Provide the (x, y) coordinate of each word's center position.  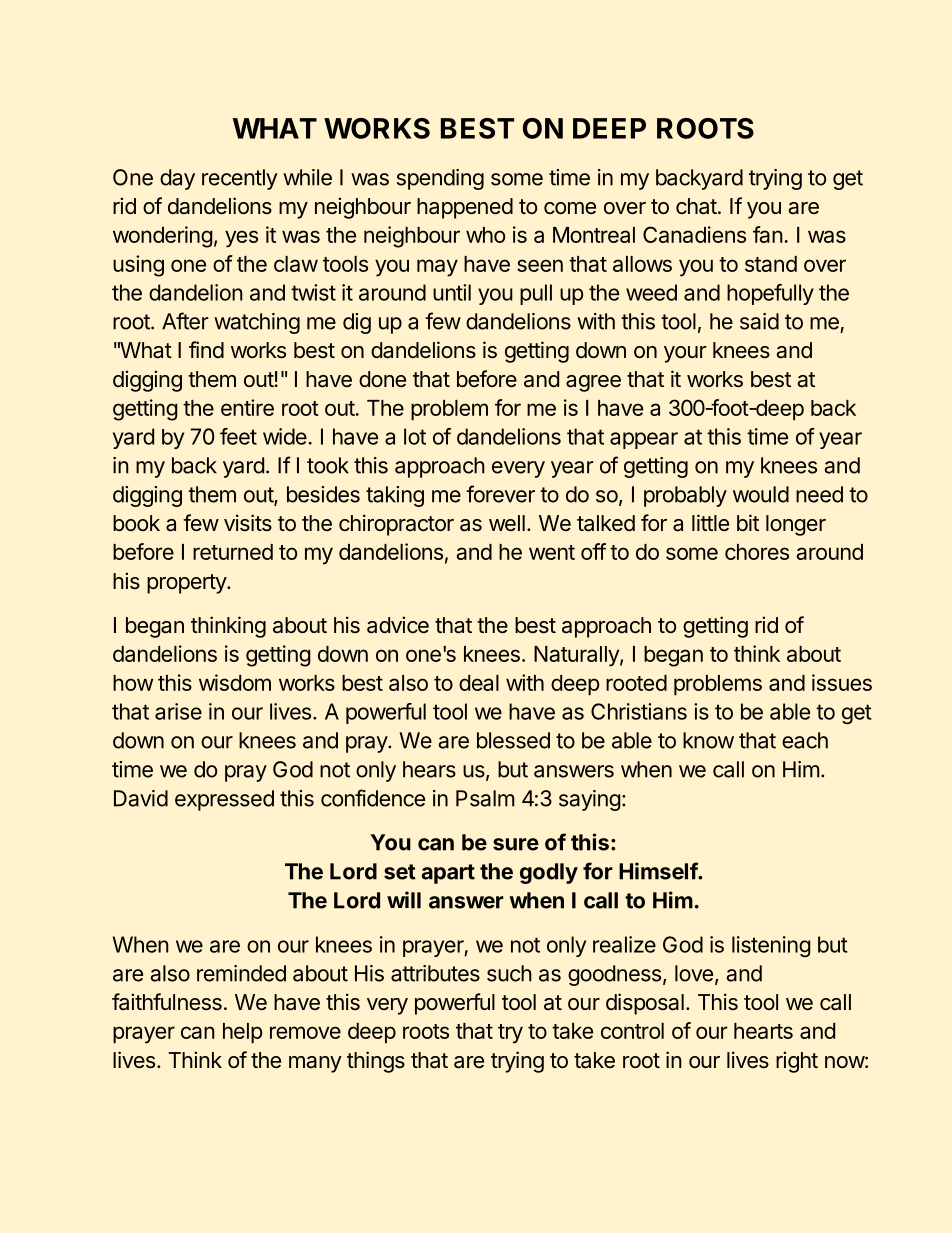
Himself (659, 871)
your (685, 354)
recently (240, 179)
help (243, 1033)
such (509, 973)
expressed (224, 800)
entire (247, 407)
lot (415, 436)
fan (768, 234)
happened (465, 208)
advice (398, 625)
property (187, 584)
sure (516, 844)
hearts (763, 1031)
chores (757, 552)
